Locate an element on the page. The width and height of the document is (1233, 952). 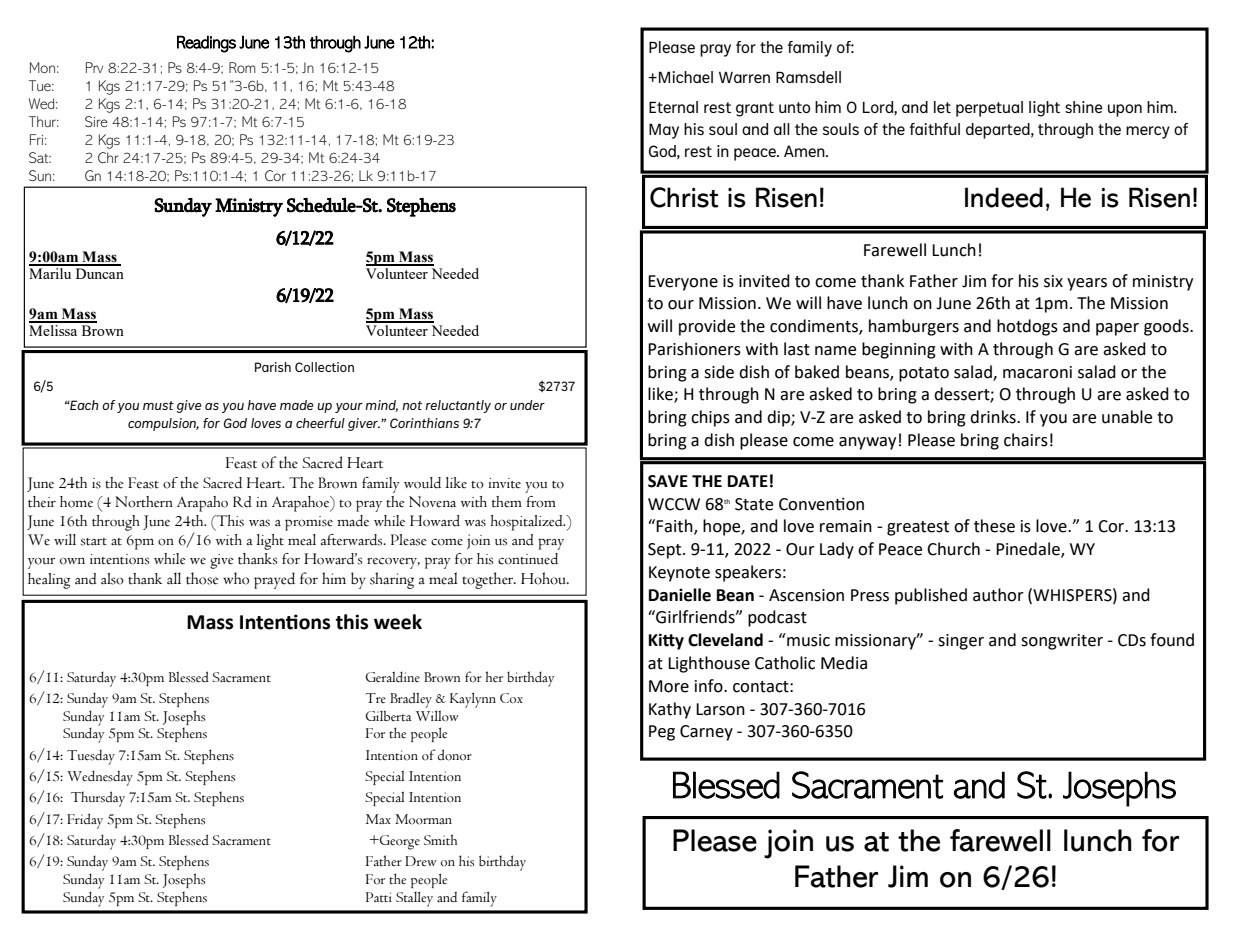
SAVE is located at coordinates (668, 481).
